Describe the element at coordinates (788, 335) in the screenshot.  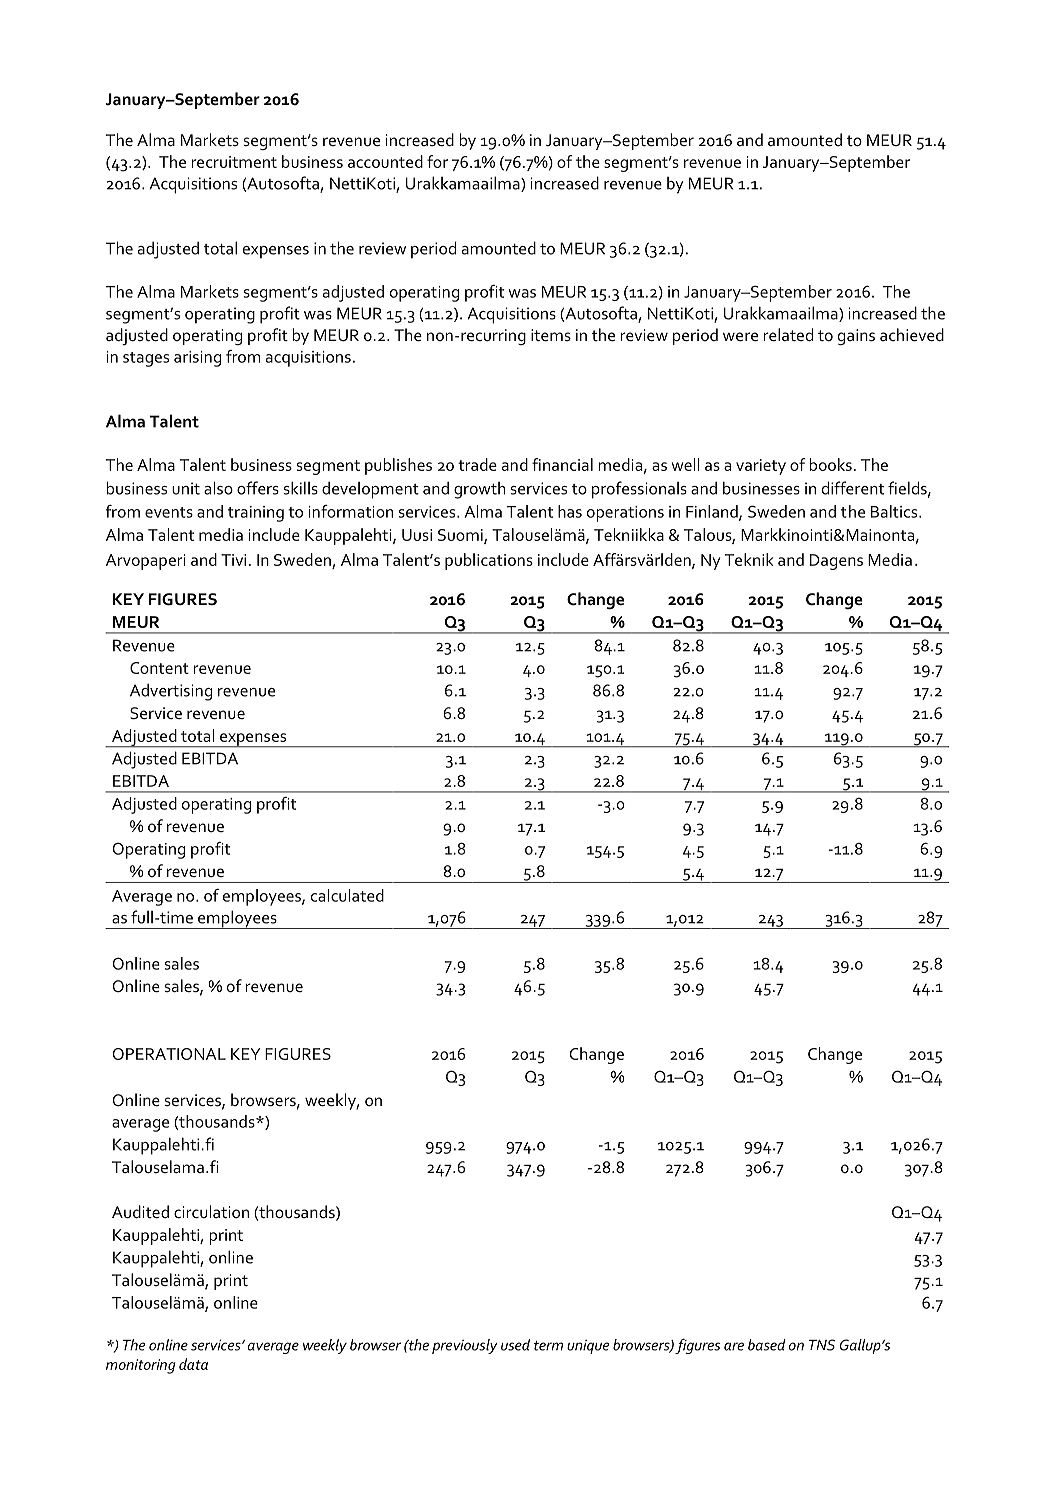
I see `related` at that location.
